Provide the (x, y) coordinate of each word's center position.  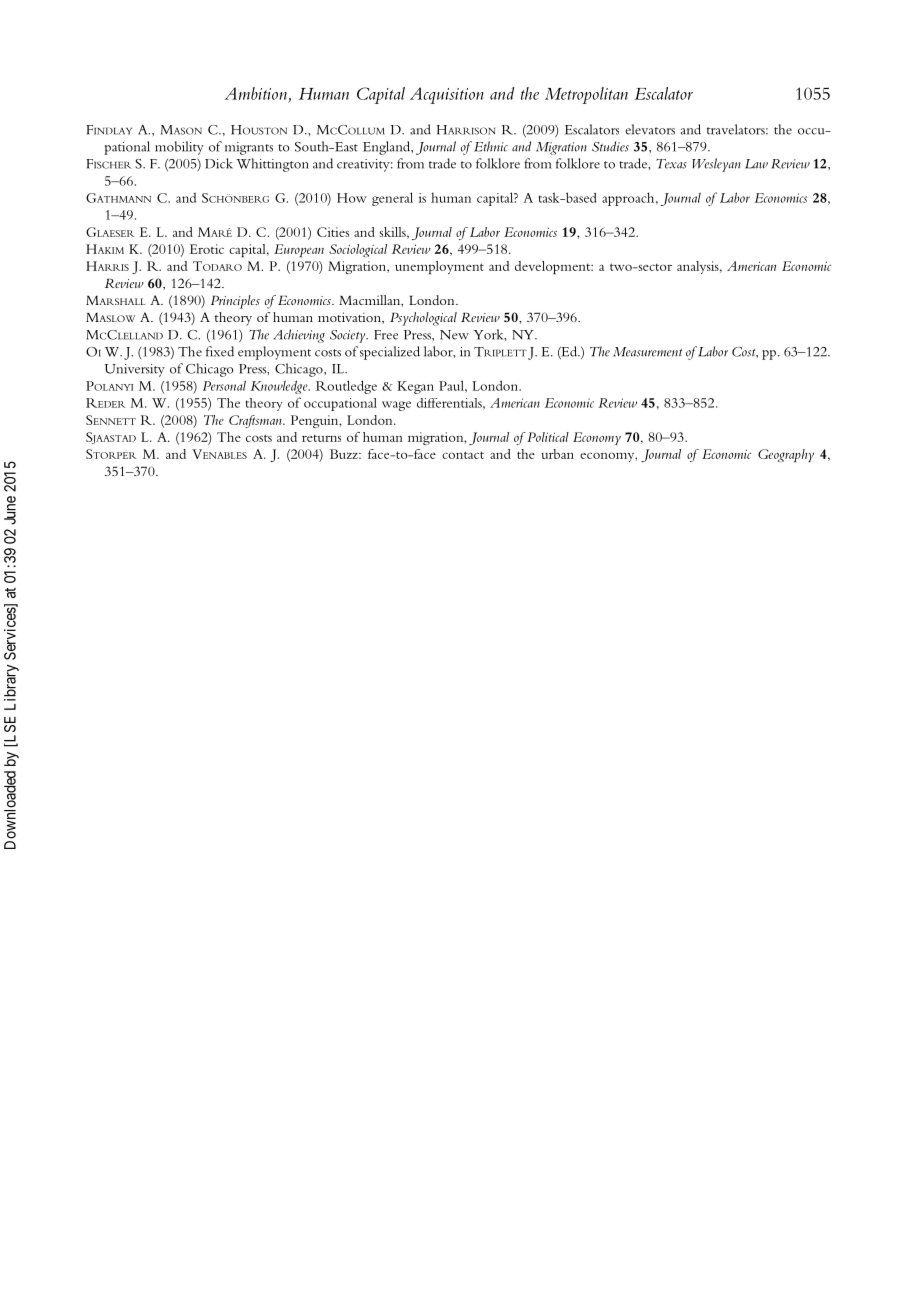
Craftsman (256, 421)
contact (463, 455)
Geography (786, 455)
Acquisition (447, 95)
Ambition (256, 93)
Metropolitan (586, 95)
